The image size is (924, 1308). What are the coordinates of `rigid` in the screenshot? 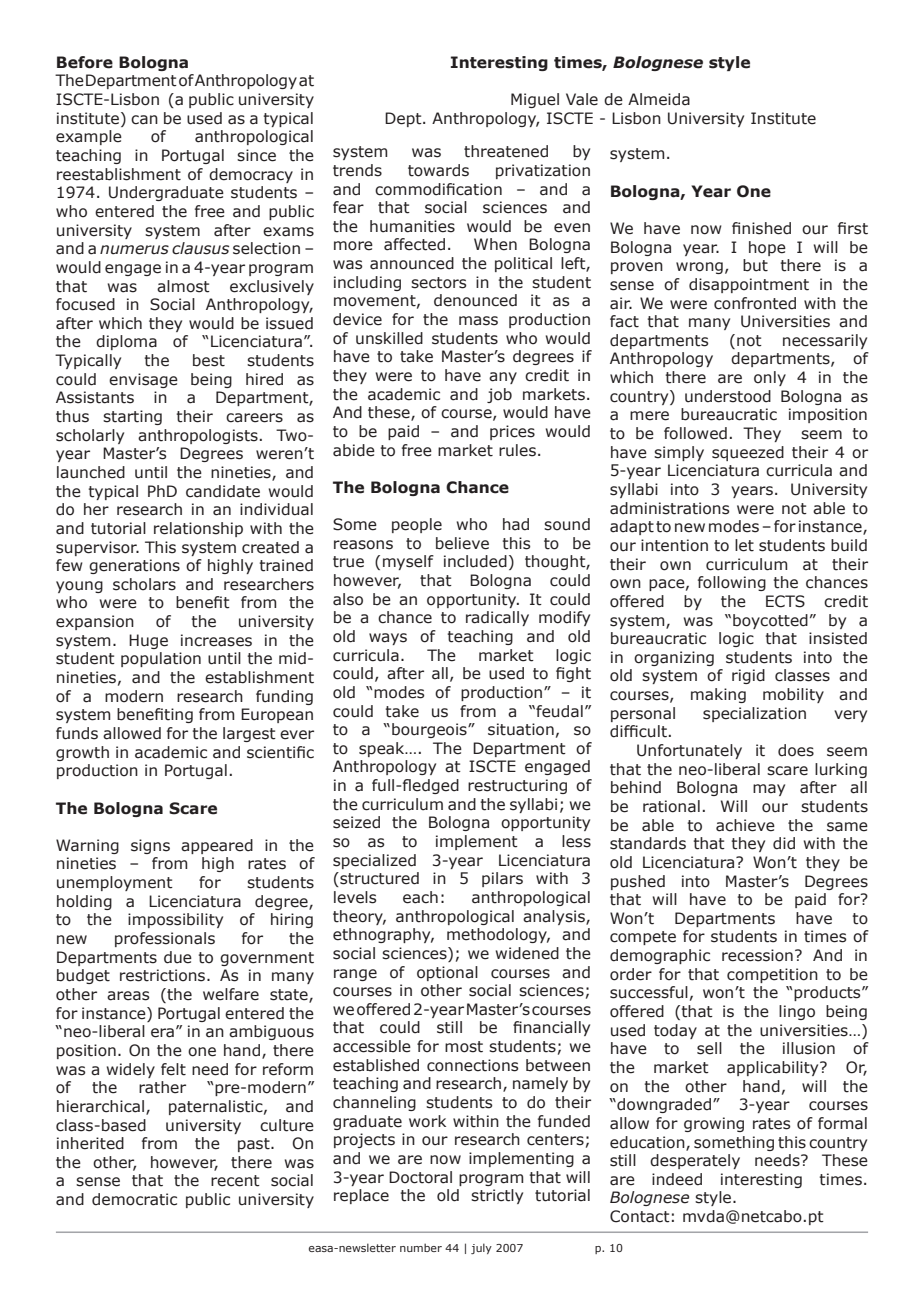 It's located at (748, 676).
